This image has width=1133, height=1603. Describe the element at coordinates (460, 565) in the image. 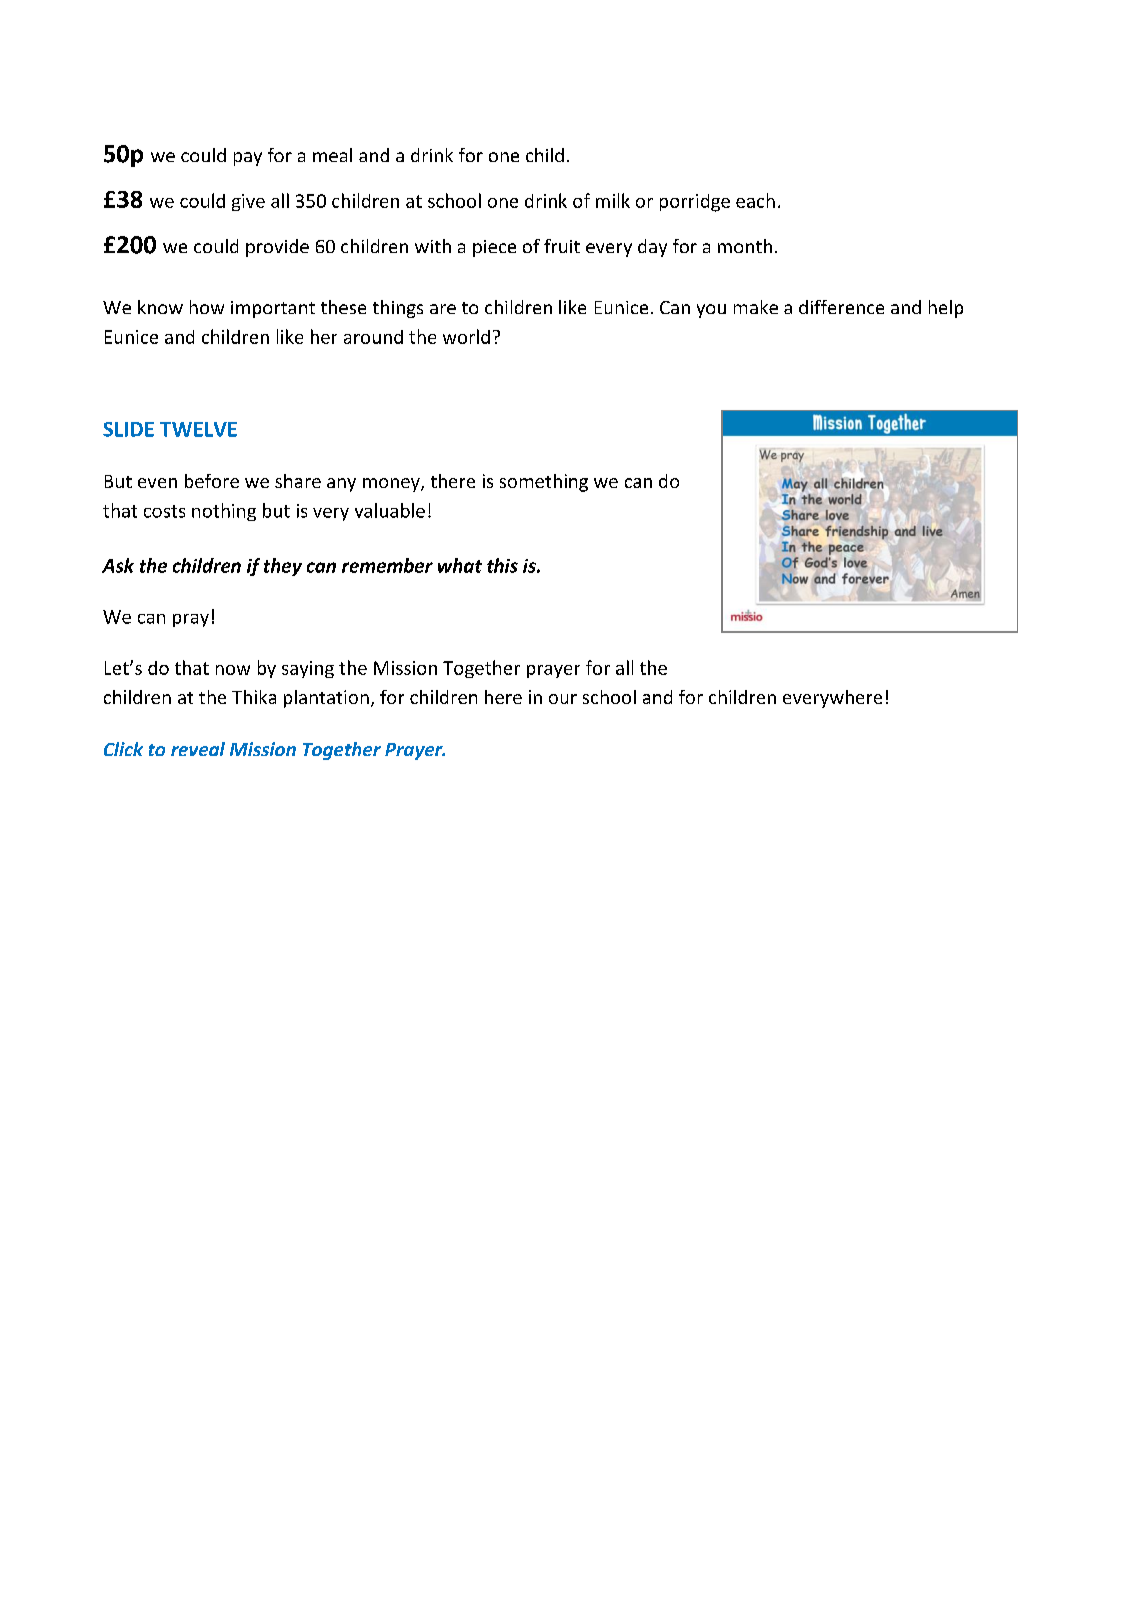

I see `what` at that location.
